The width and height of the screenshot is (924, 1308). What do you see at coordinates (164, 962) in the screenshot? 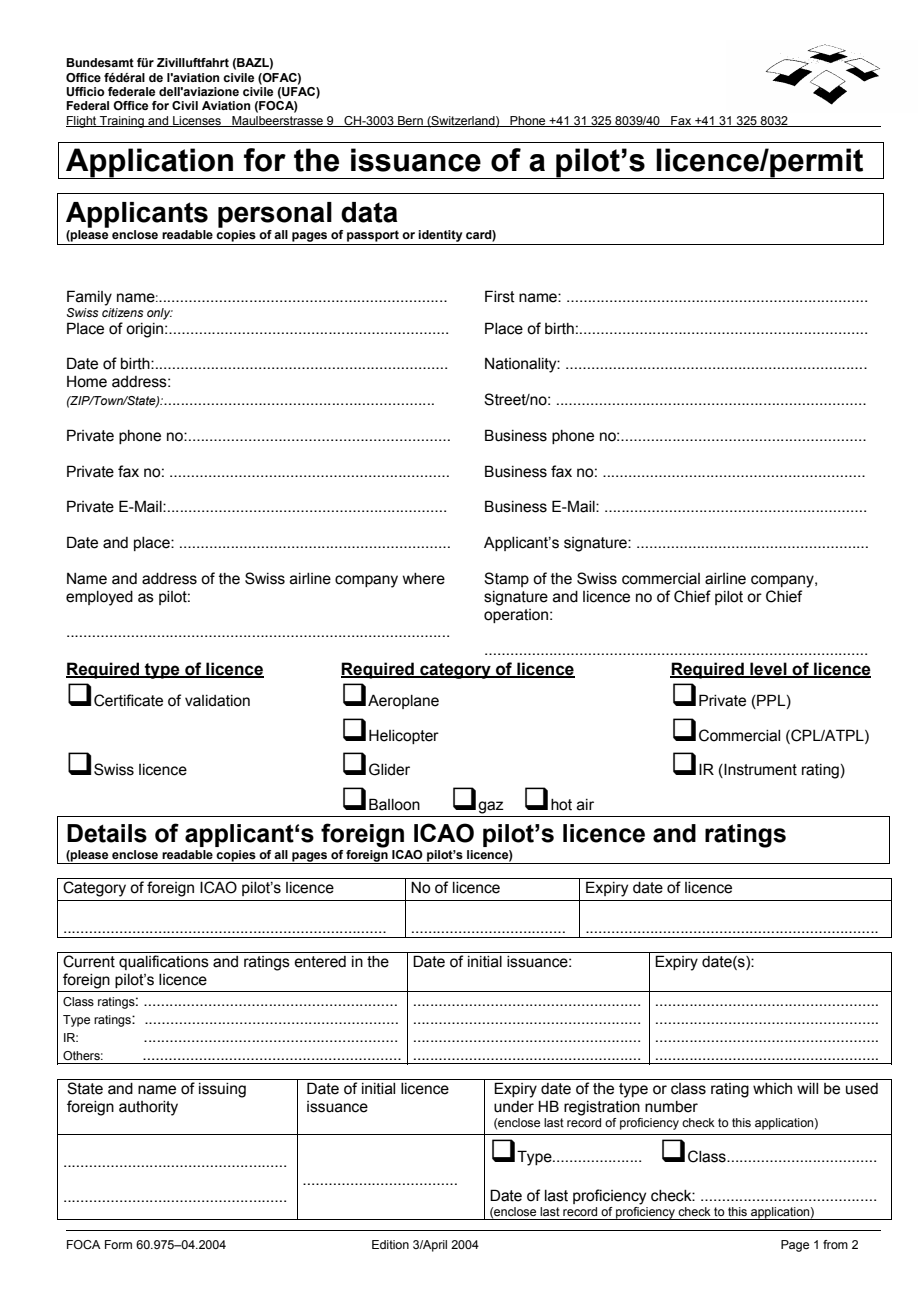
I see `qualifications` at bounding box center [164, 962].
